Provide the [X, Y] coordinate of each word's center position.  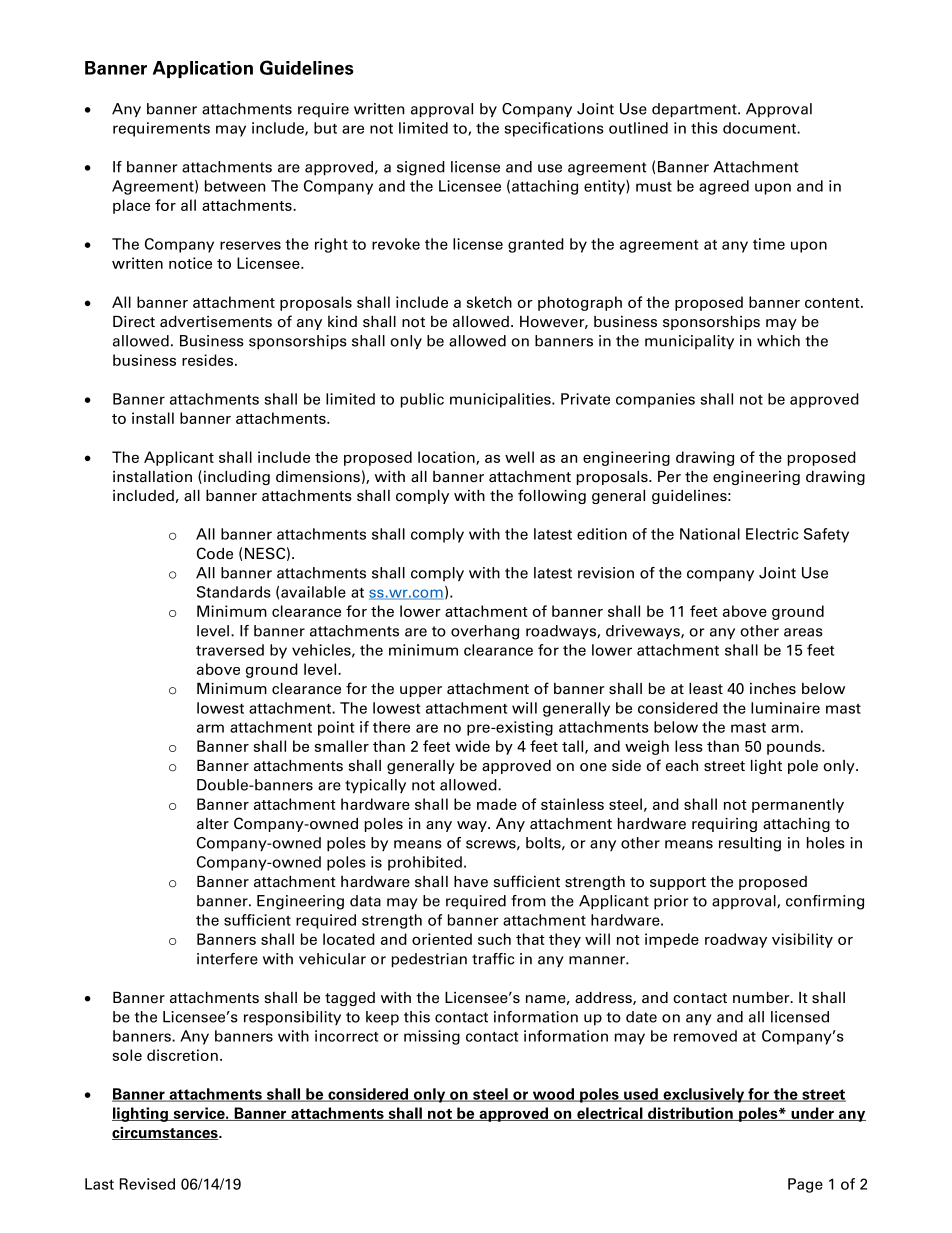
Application [203, 69]
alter [213, 824]
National [710, 534]
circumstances [166, 1133]
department [695, 110]
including [235, 478]
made [497, 804]
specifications [554, 129]
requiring [724, 825]
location [447, 458]
